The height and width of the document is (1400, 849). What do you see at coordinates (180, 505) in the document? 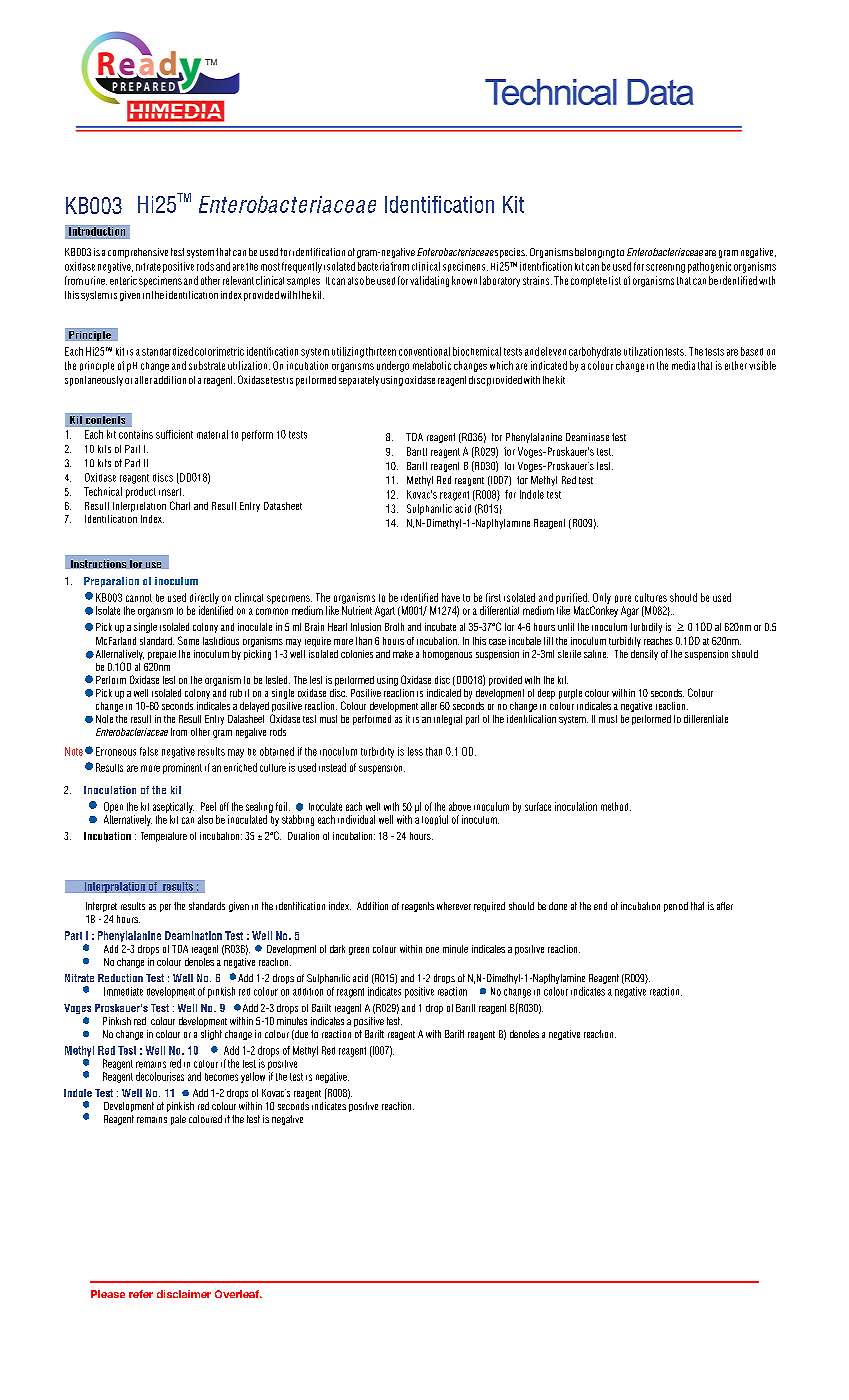
I see `Chart` at bounding box center [180, 505].
